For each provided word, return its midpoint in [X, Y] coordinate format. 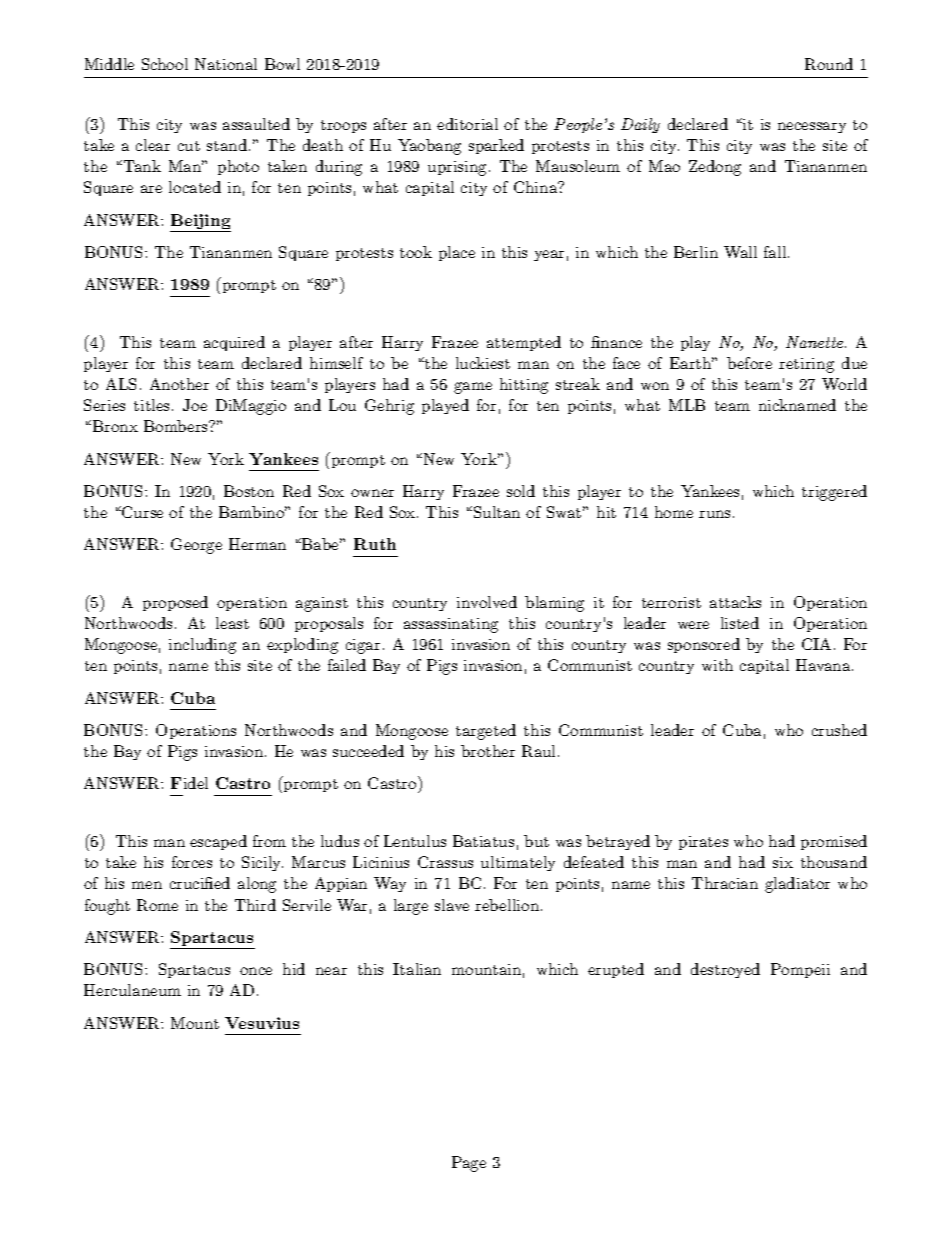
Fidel [189, 783]
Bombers [177, 426]
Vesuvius [262, 1023]
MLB [687, 405]
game [473, 388]
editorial [467, 124]
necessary [812, 127]
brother [488, 751]
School [165, 64]
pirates [703, 843]
